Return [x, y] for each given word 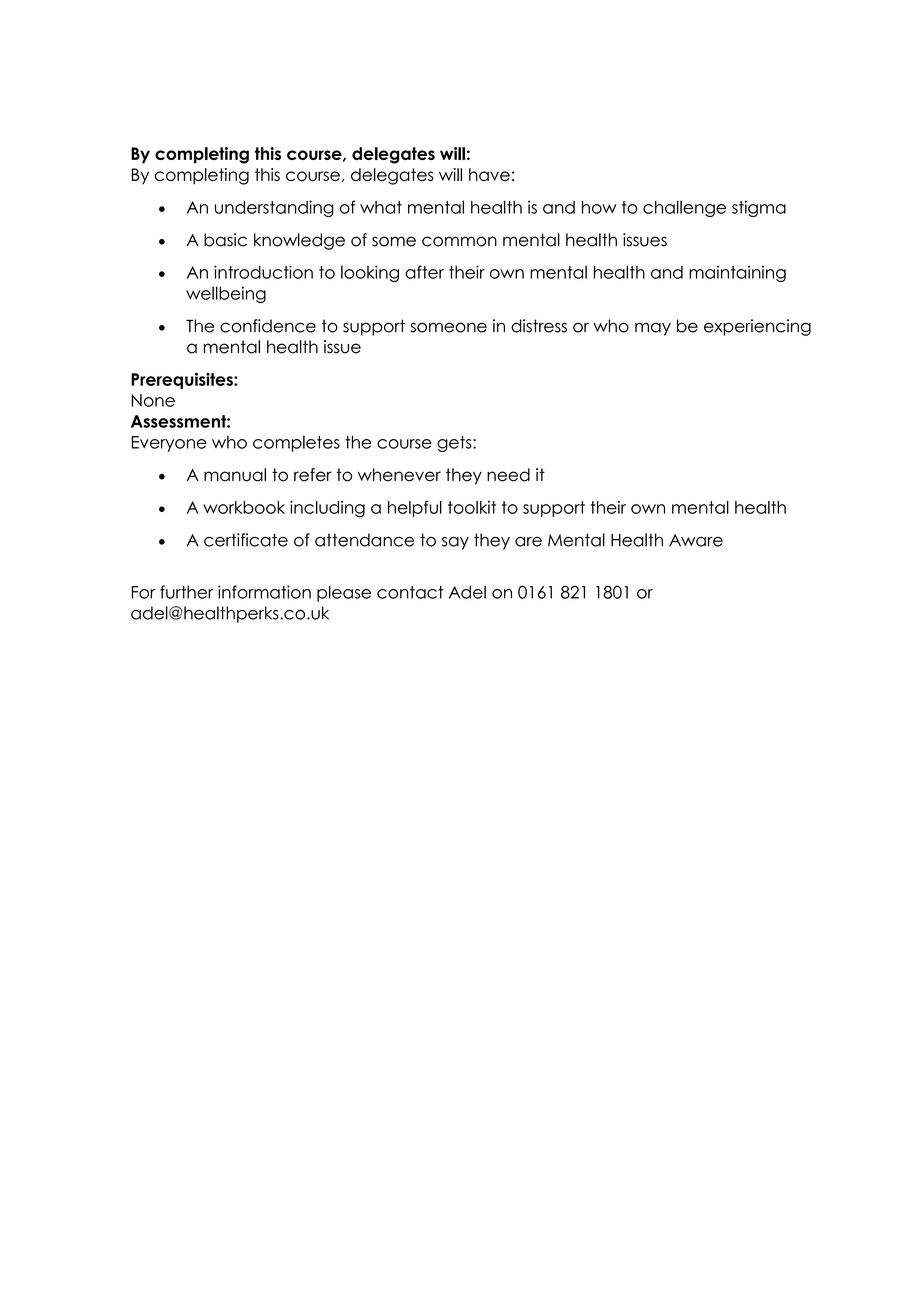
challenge [684, 208]
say [455, 543]
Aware [696, 540]
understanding [274, 208]
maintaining [737, 273]
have [489, 174]
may [653, 329]
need [508, 475]
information [264, 592]
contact [410, 592]
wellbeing [226, 294]
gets [455, 444]
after [424, 272]
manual [235, 475]
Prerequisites [183, 380]
